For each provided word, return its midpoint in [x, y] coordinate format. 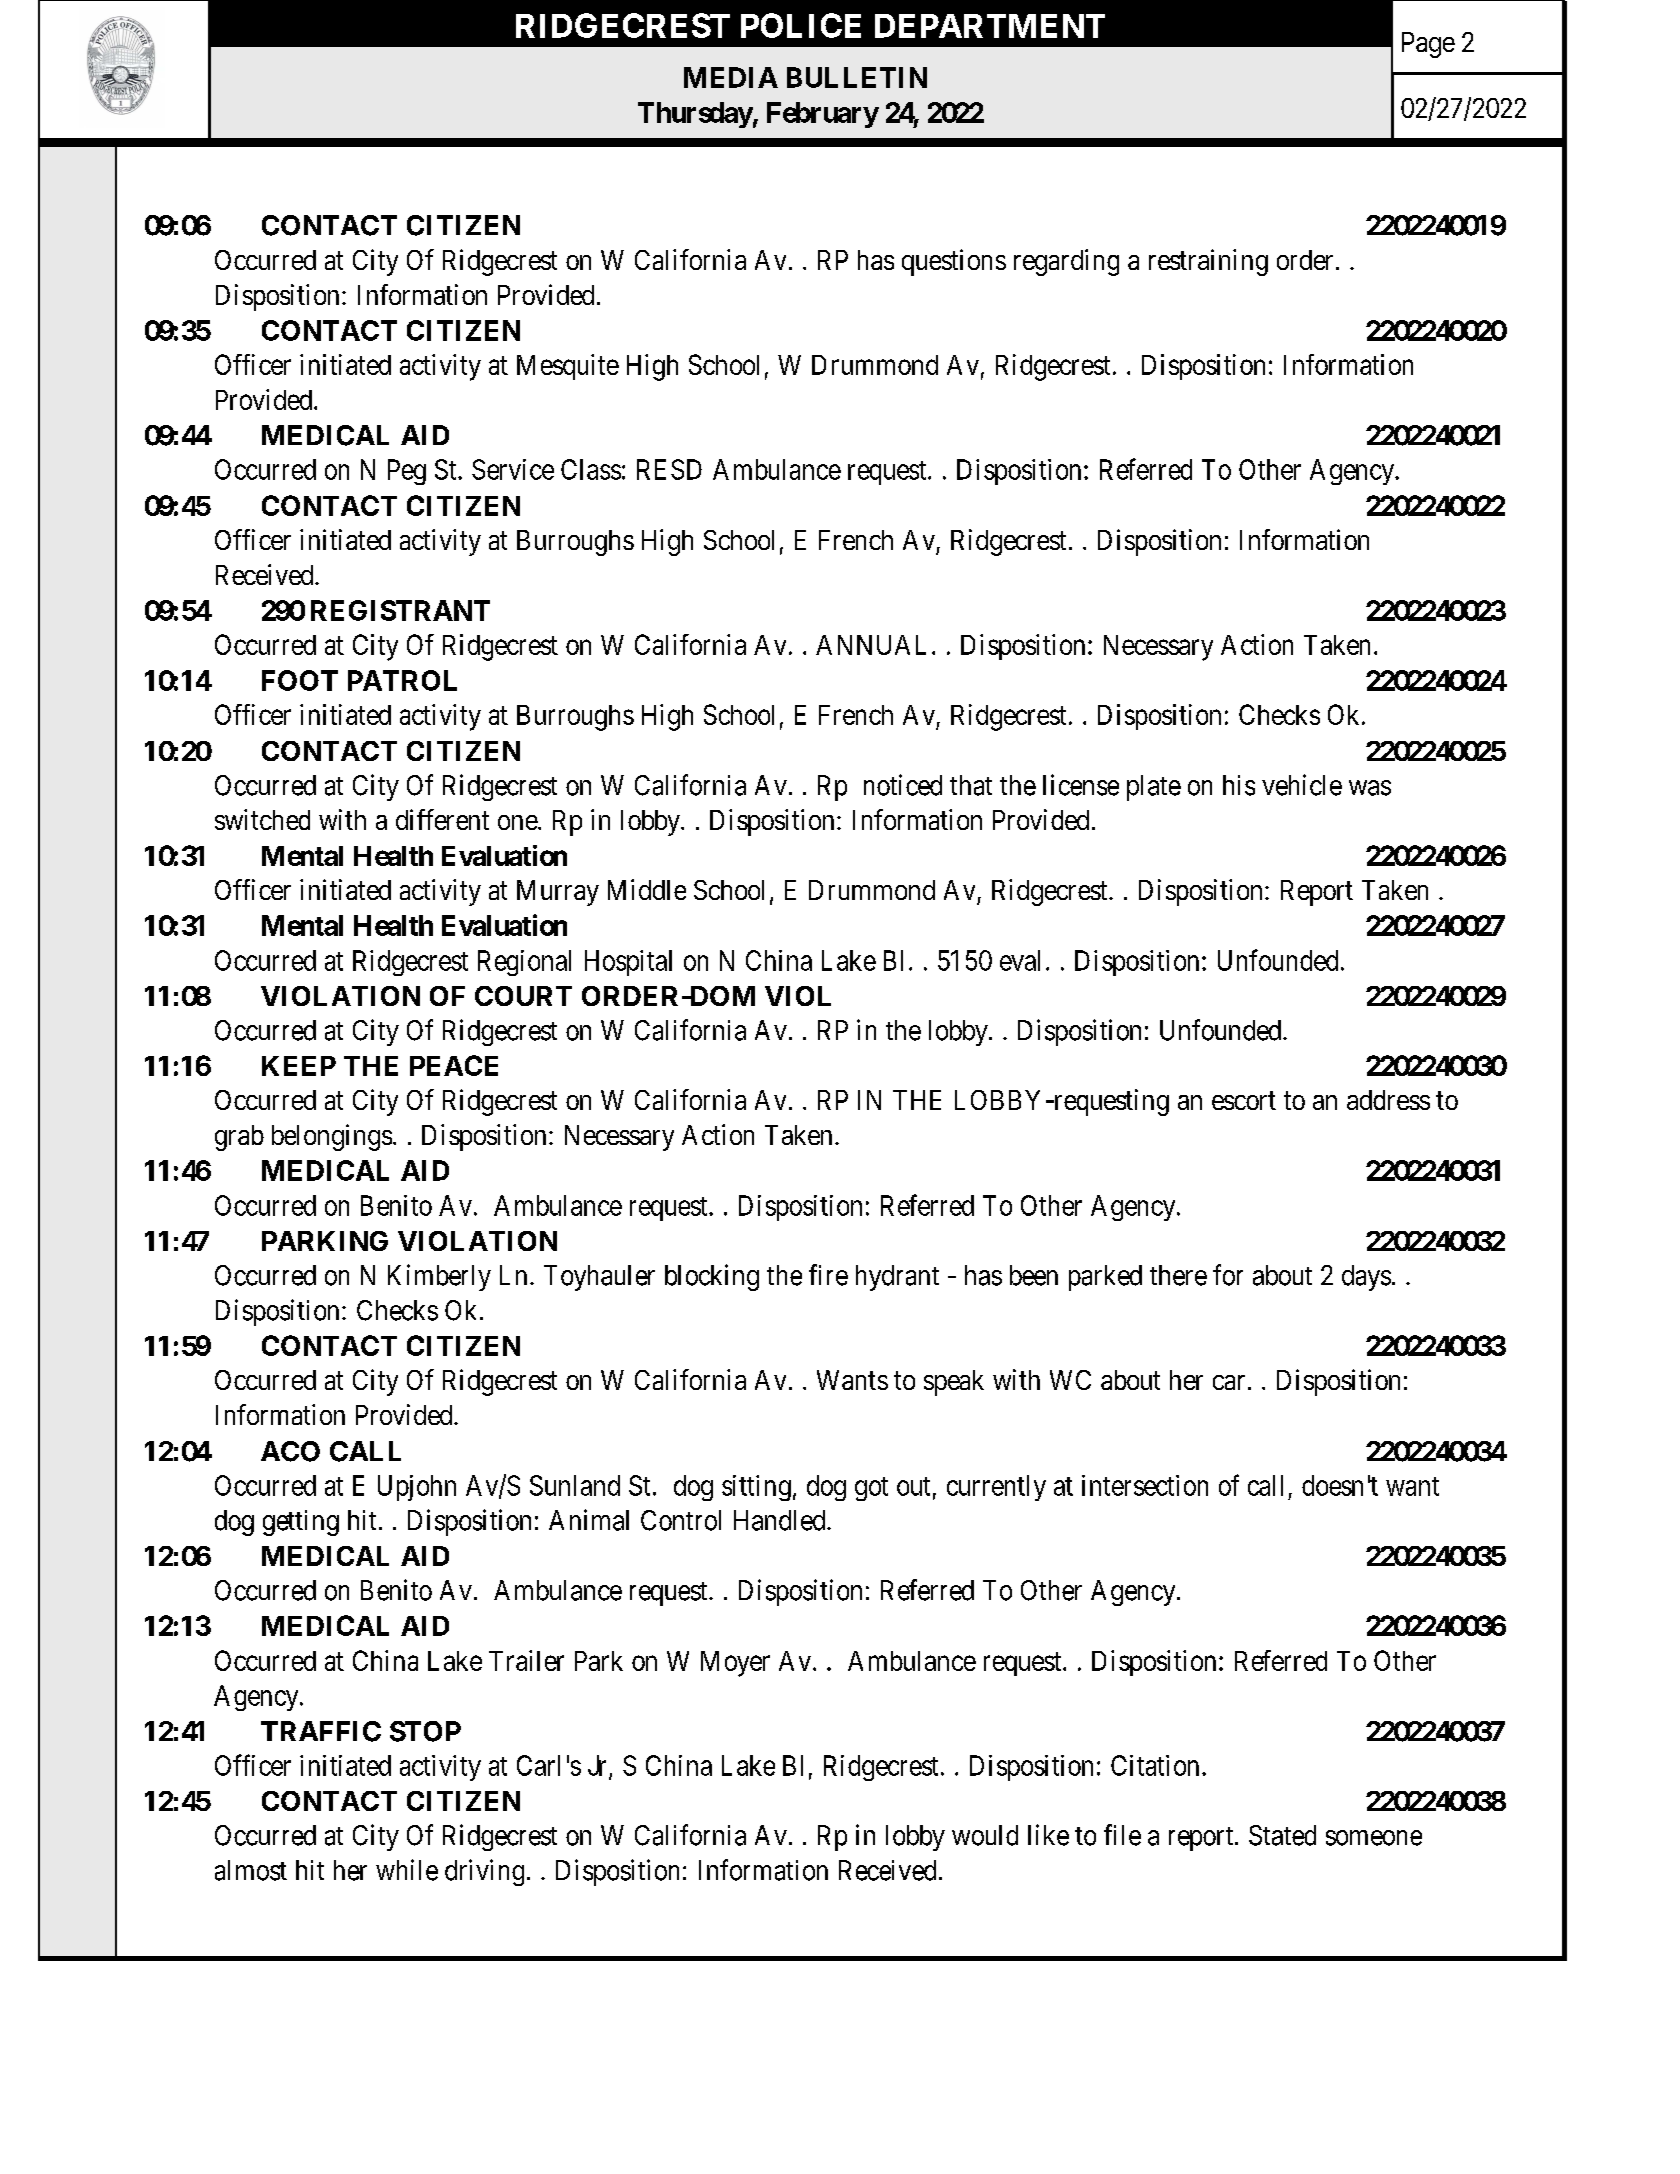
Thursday [695, 115]
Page [1428, 45]
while [407, 1870]
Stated [1282, 1835]
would [985, 1835]
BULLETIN [857, 77]
